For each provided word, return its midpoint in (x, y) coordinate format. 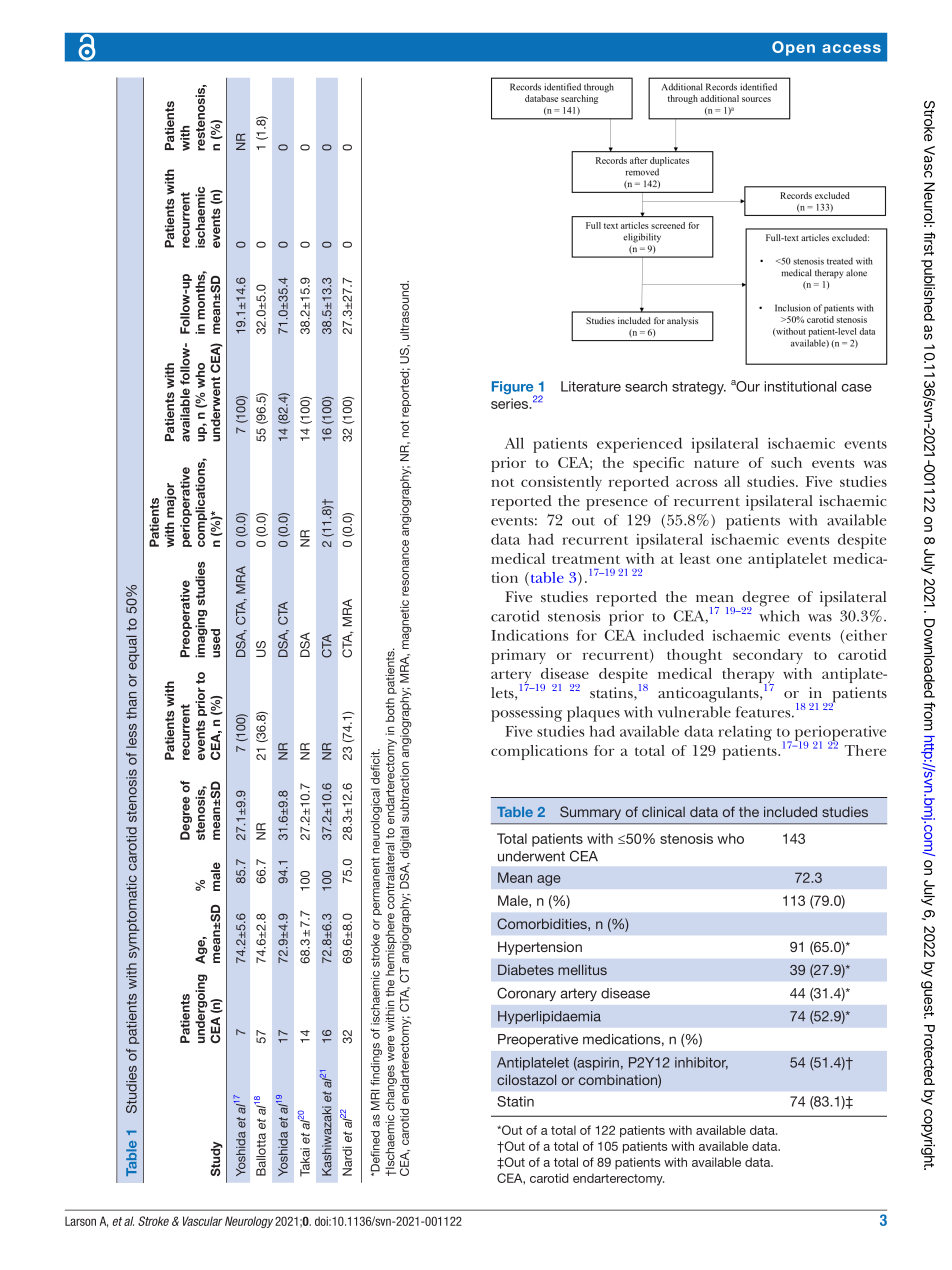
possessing (526, 714)
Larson (80, 1221)
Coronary (526, 994)
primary (518, 656)
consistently (561, 483)
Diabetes (526, 969)
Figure (514, 389)
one (729, 560)
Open (793, 48)
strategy (699, 388)
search (646, 386)
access (851, 48)
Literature (591, 386)
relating (745, 733)
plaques (593, 714)
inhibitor (701, 1063)
